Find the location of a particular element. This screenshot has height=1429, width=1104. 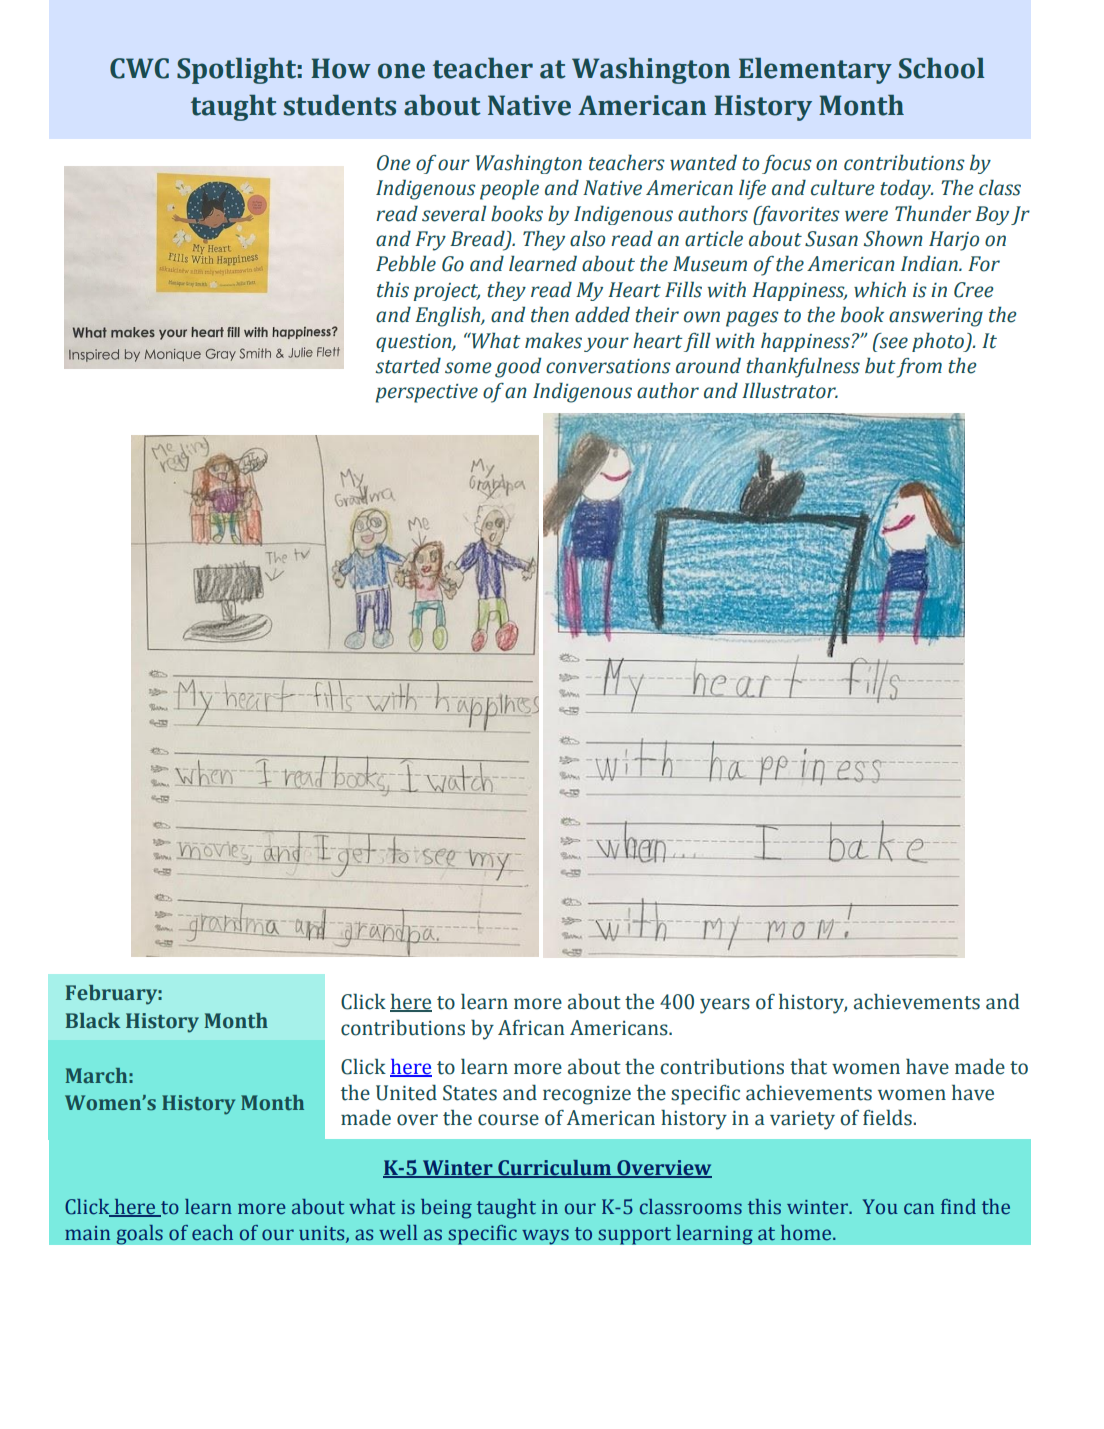

from is located at coordinates (919, 368).
